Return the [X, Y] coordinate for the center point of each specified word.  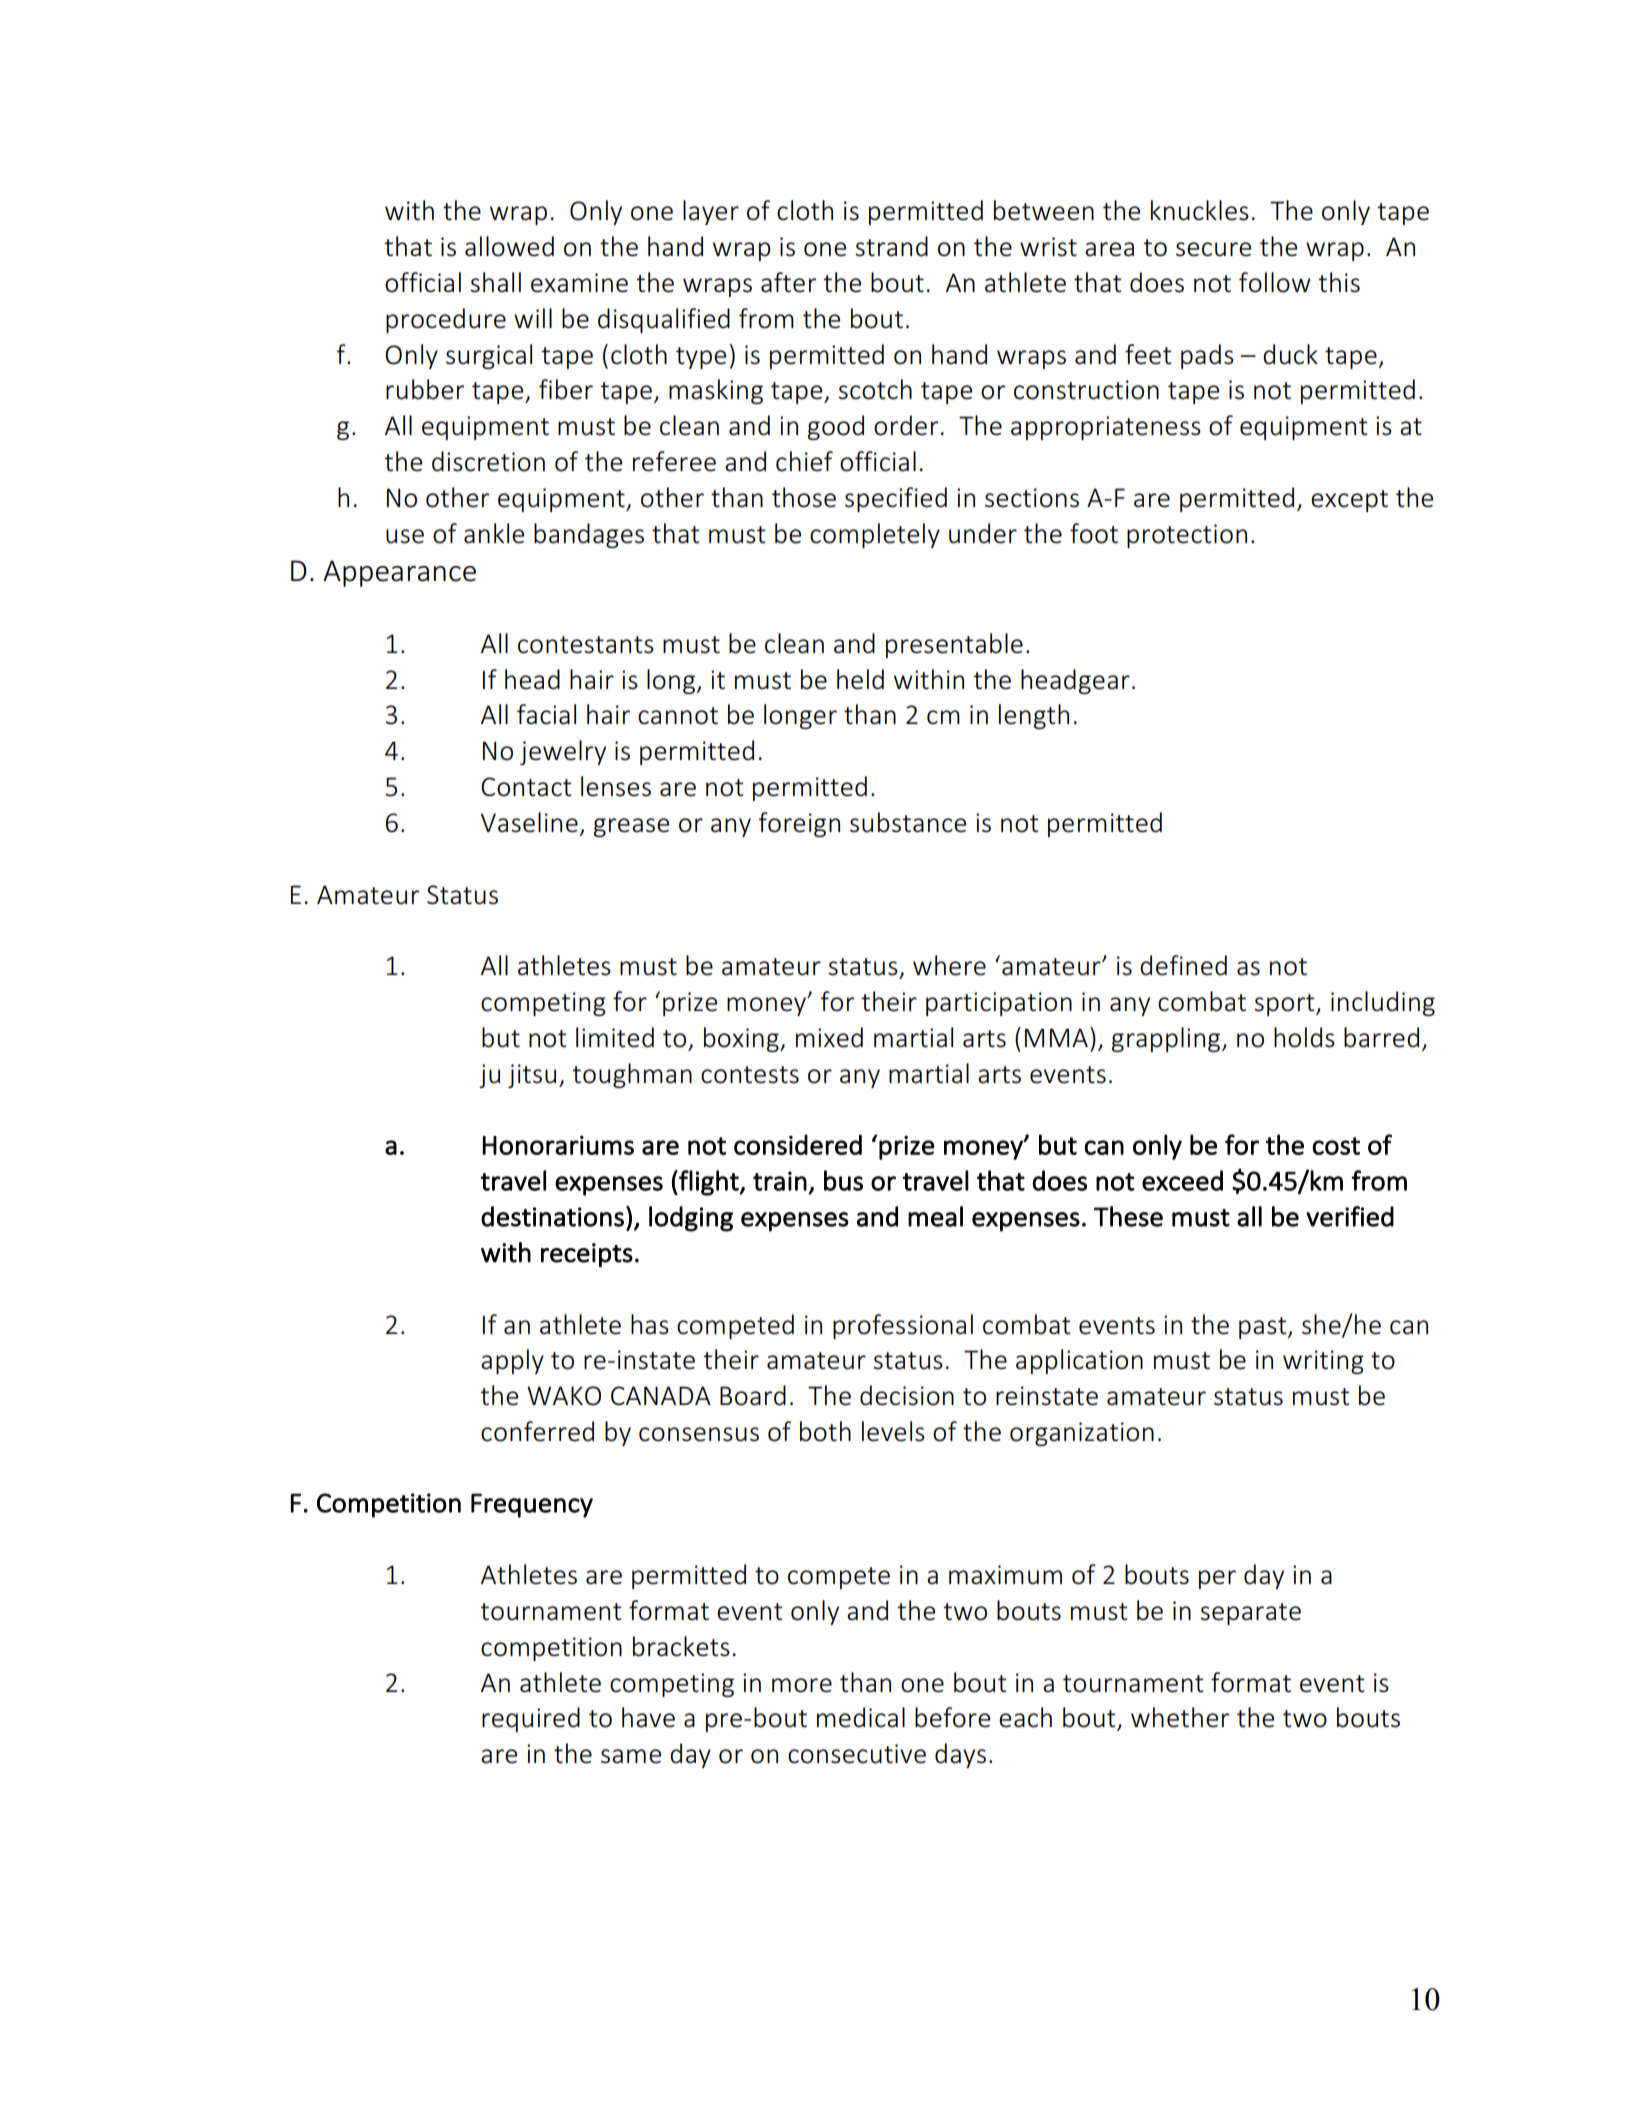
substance [908, 822]
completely [875, 535]
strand [891, 246]
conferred [537, 1431]
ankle [494, 533]
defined [1183, 965]
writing [1323, 1362]
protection [1187, 536]
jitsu [532, 1076]
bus [843, 1180]
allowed [509, 246]
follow [1275, 282]
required [531, 1719]
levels [893, 1431]
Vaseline [529, 822]
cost [1336, 1146]
